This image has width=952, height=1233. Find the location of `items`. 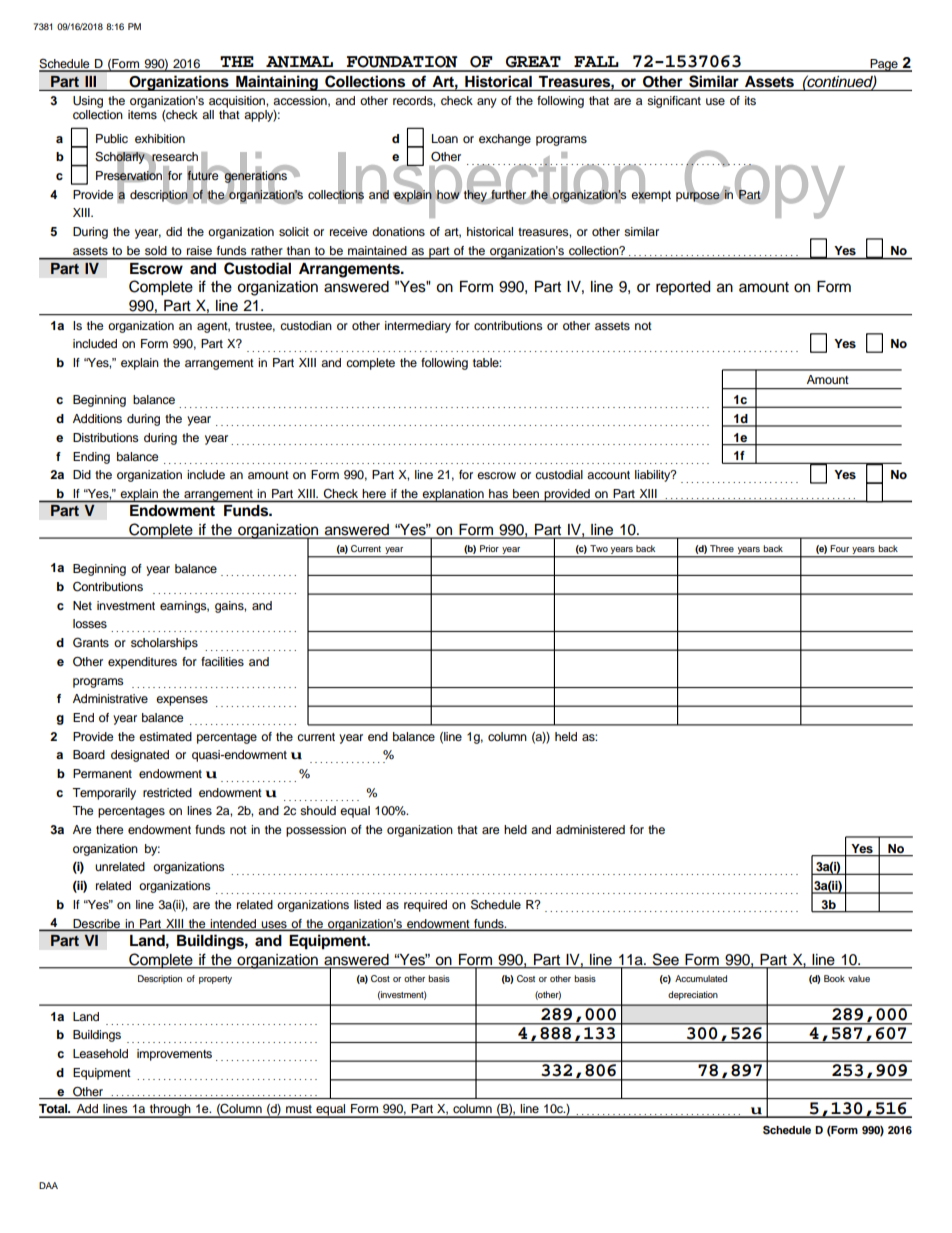

items is located at coordinates (142, 114).
